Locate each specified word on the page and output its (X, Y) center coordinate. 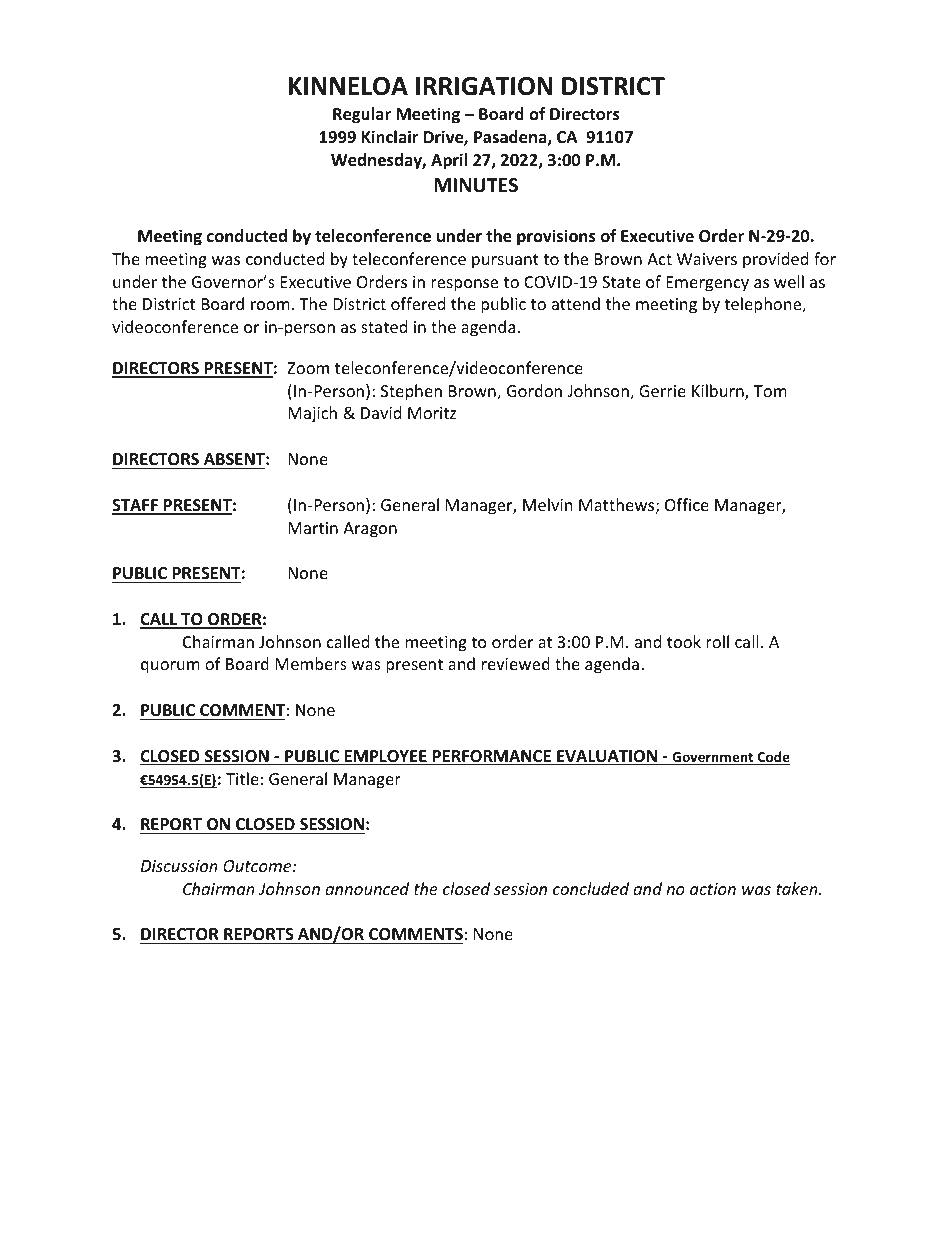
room (270, 305)
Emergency (707, 284)
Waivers (707, 259)
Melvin (548, 504)
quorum (170, 667)
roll (717, 641)
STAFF (136, 506)
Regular (362, 115)
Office (687, 504)
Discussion (179, 866)
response (464, 285)
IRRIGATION (484, 86)
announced (367, 888)
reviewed (516, 663)
